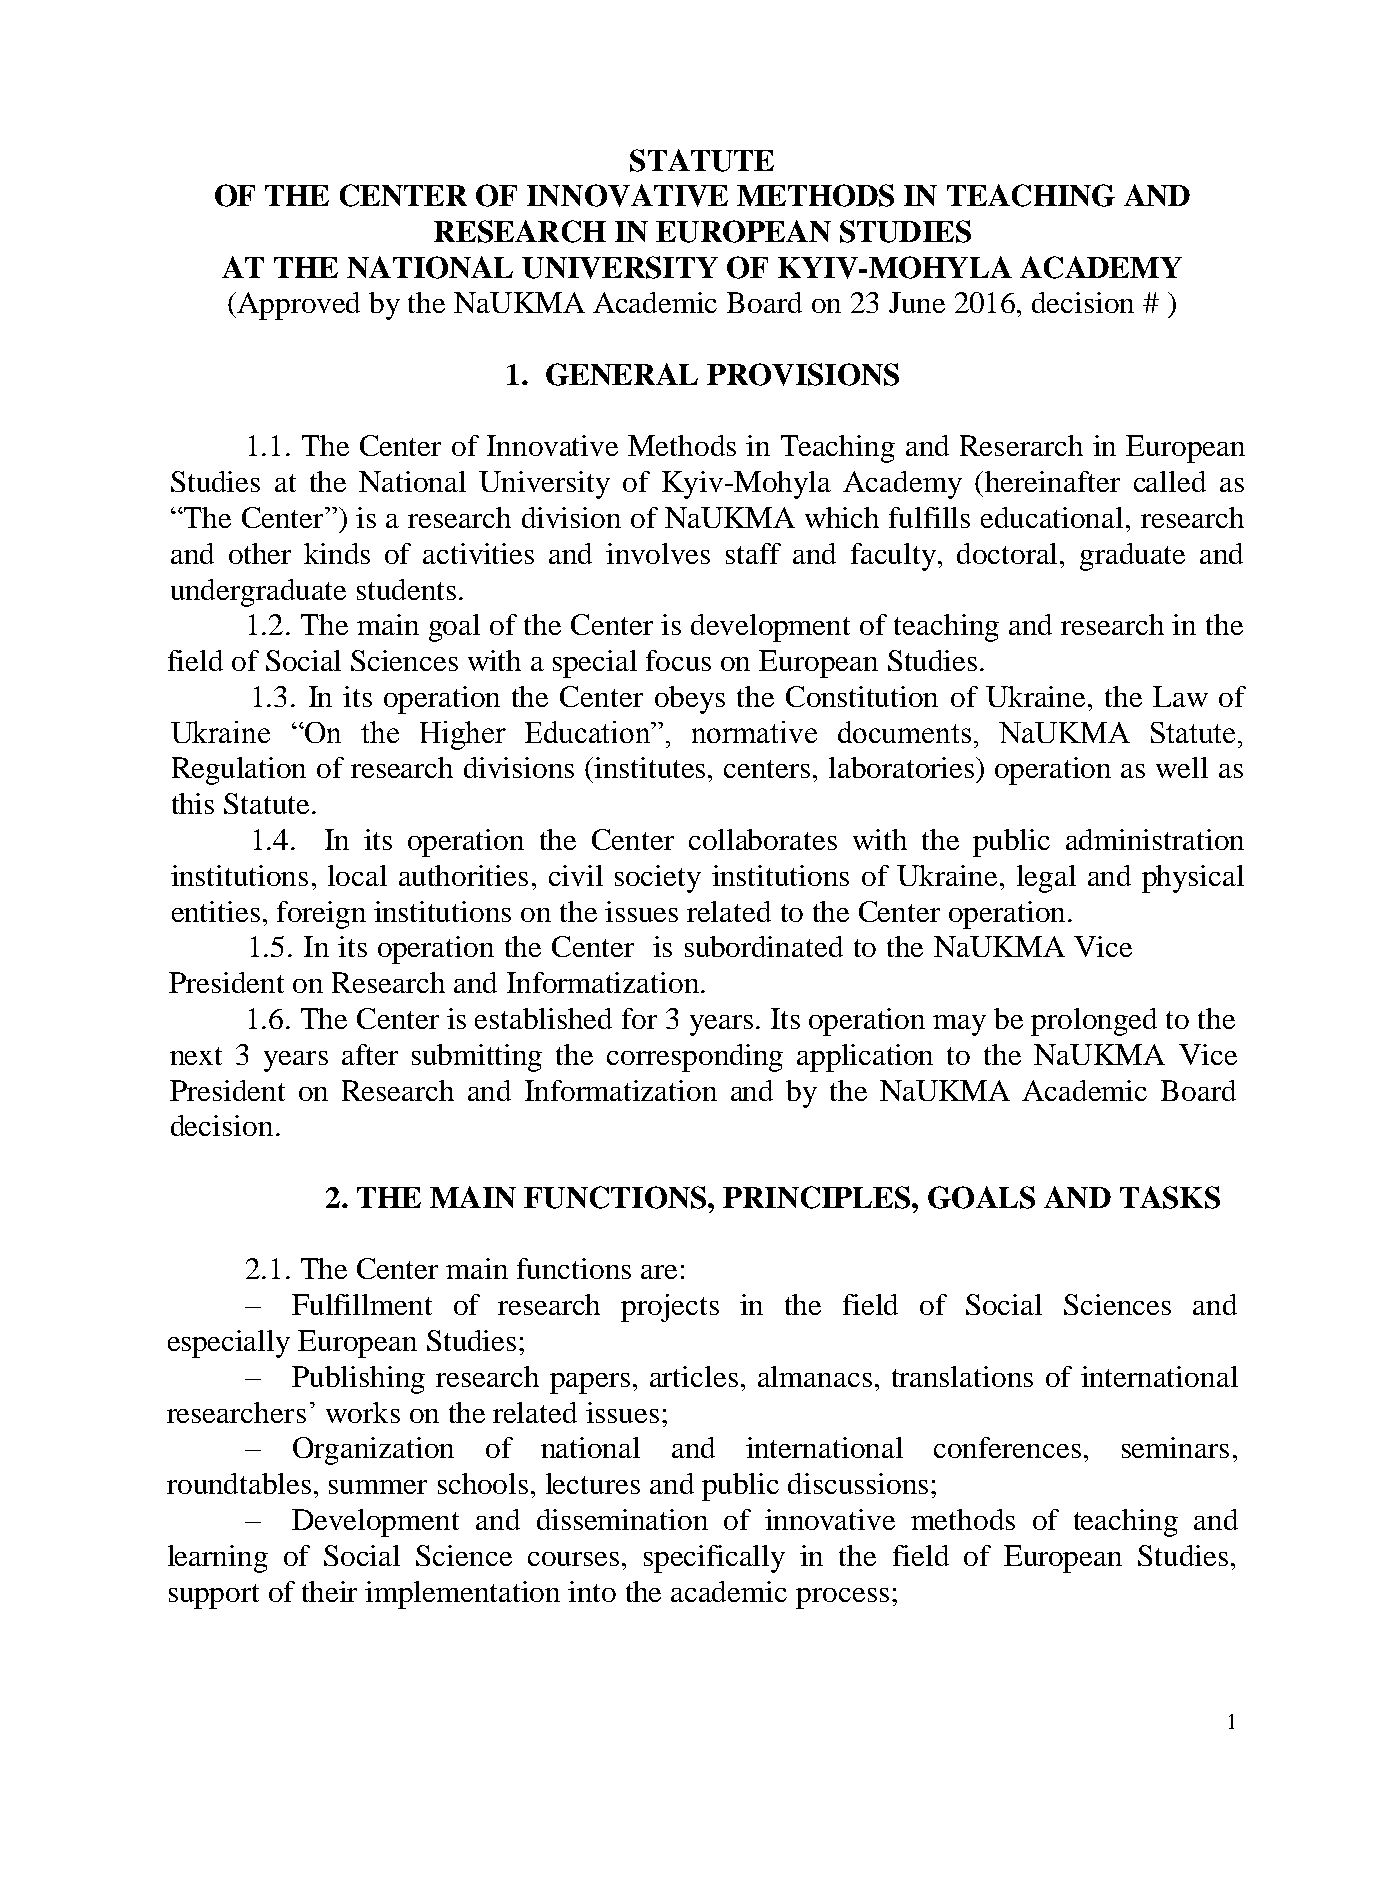  What do you see at coordinates (764, 946) in the page?
I see `subordinated` at bounding box center [764, 946].
